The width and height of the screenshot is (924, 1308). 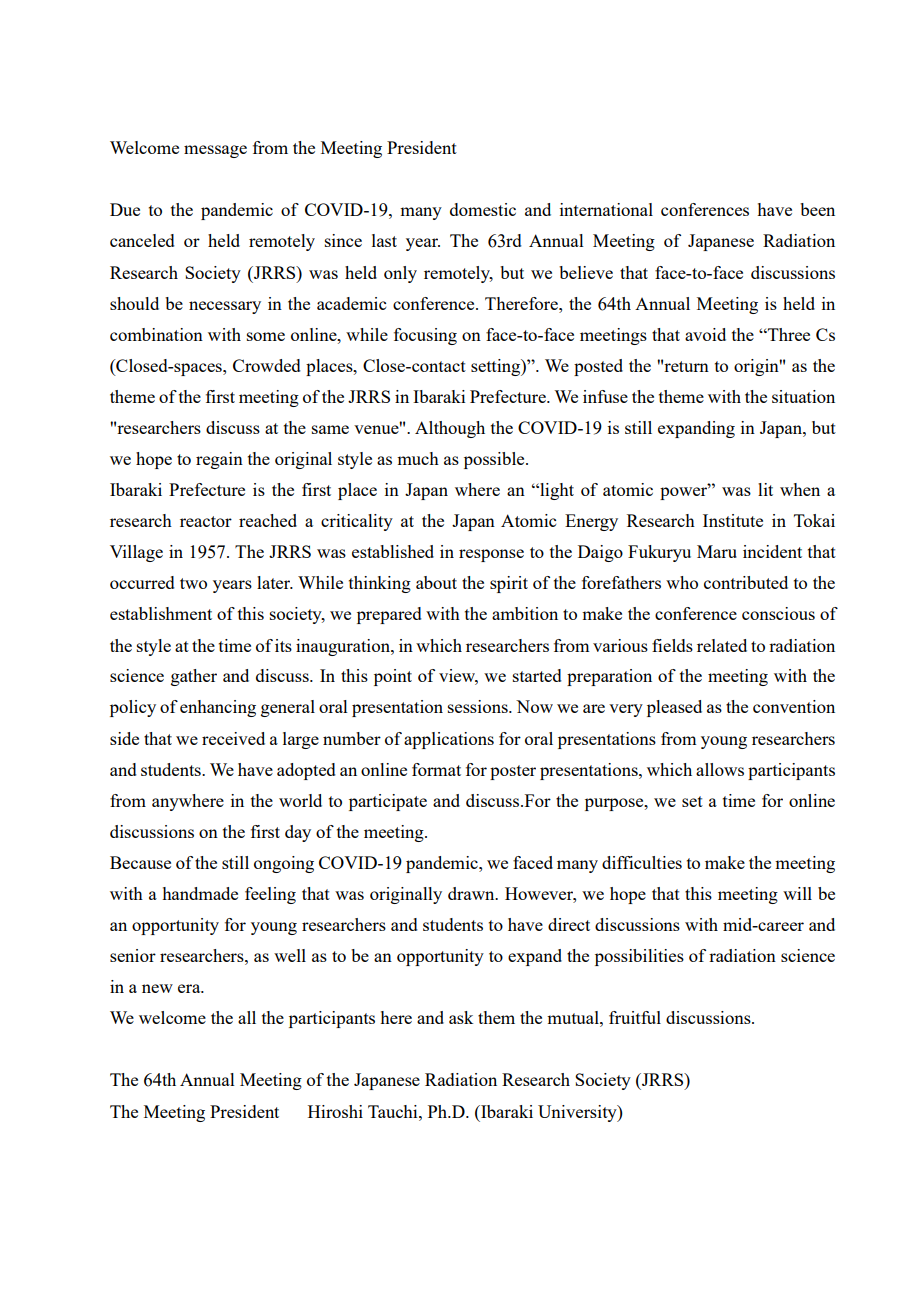 What do you see at coordinates (436, 769) in the screenshot?
I see `format` at bounding box center [436, 769].
